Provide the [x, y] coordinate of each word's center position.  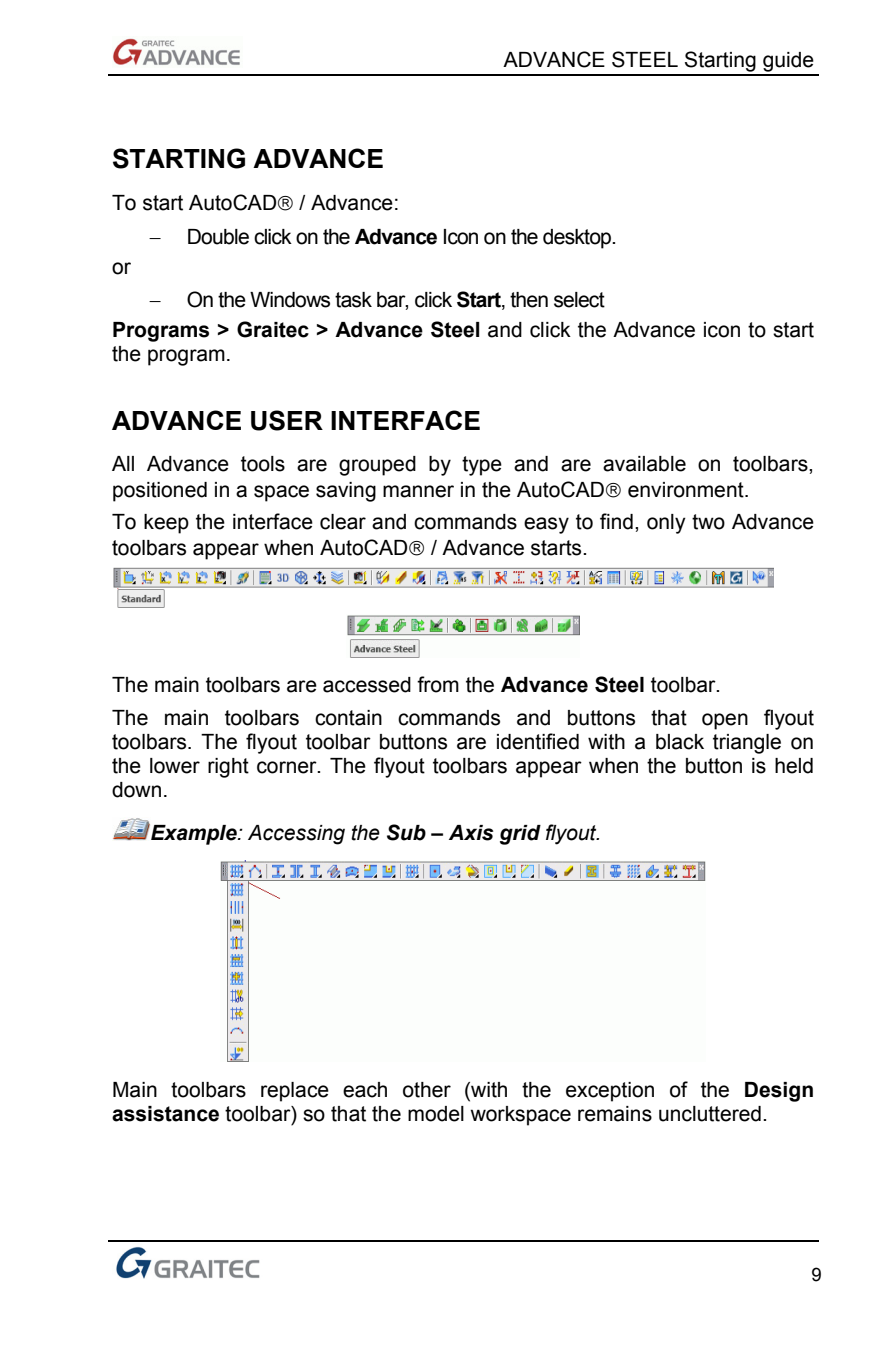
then [529, 300]
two [708, 522]
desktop [578, 239]
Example [194, 834]
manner [418, 491]
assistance [165, 1114]
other [427, 1090]
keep [166, 524]
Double [218, 237]
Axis [471, 833]
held [794, 766]
